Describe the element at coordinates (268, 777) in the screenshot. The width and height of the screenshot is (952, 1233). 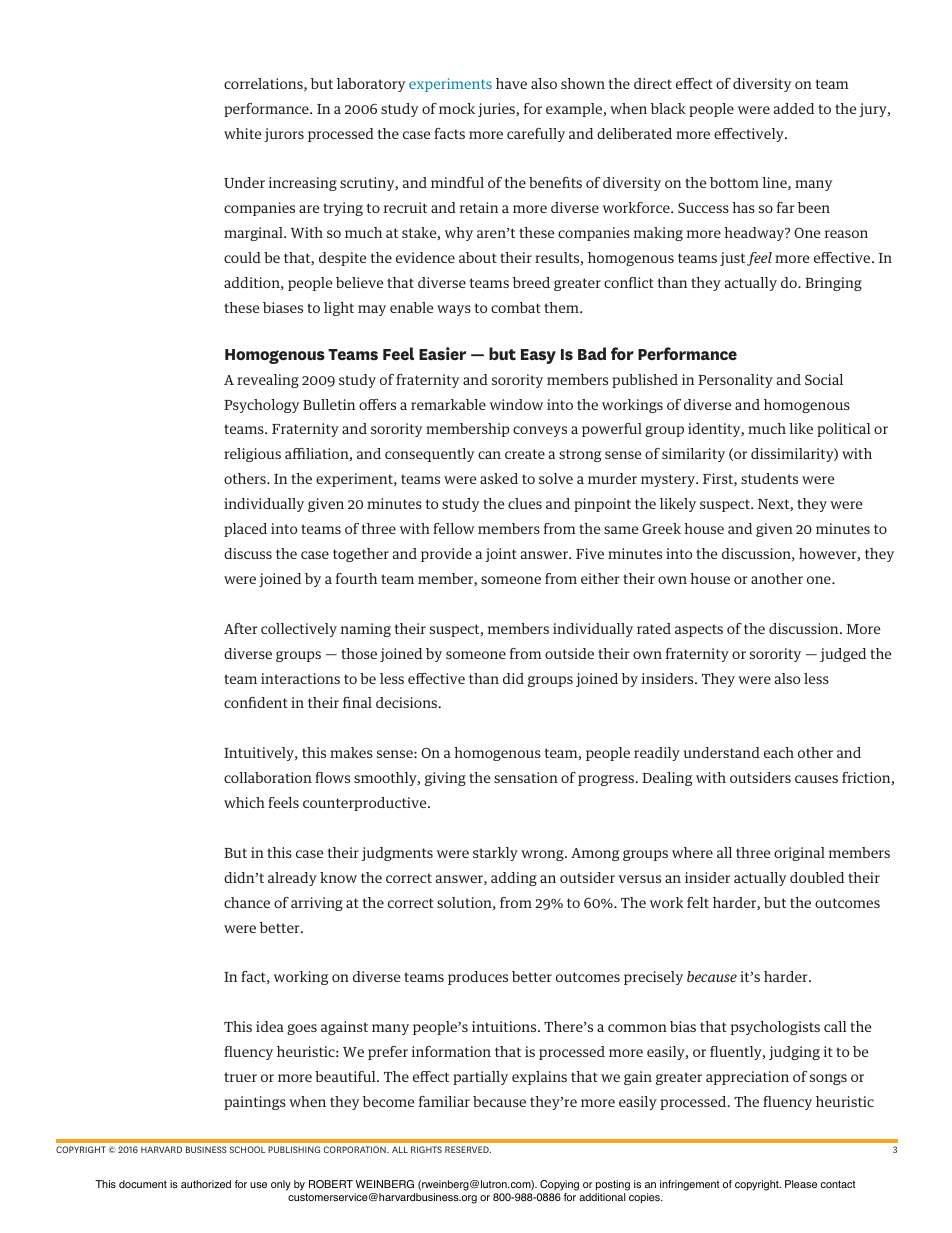
I see `collaboration` at that location.
